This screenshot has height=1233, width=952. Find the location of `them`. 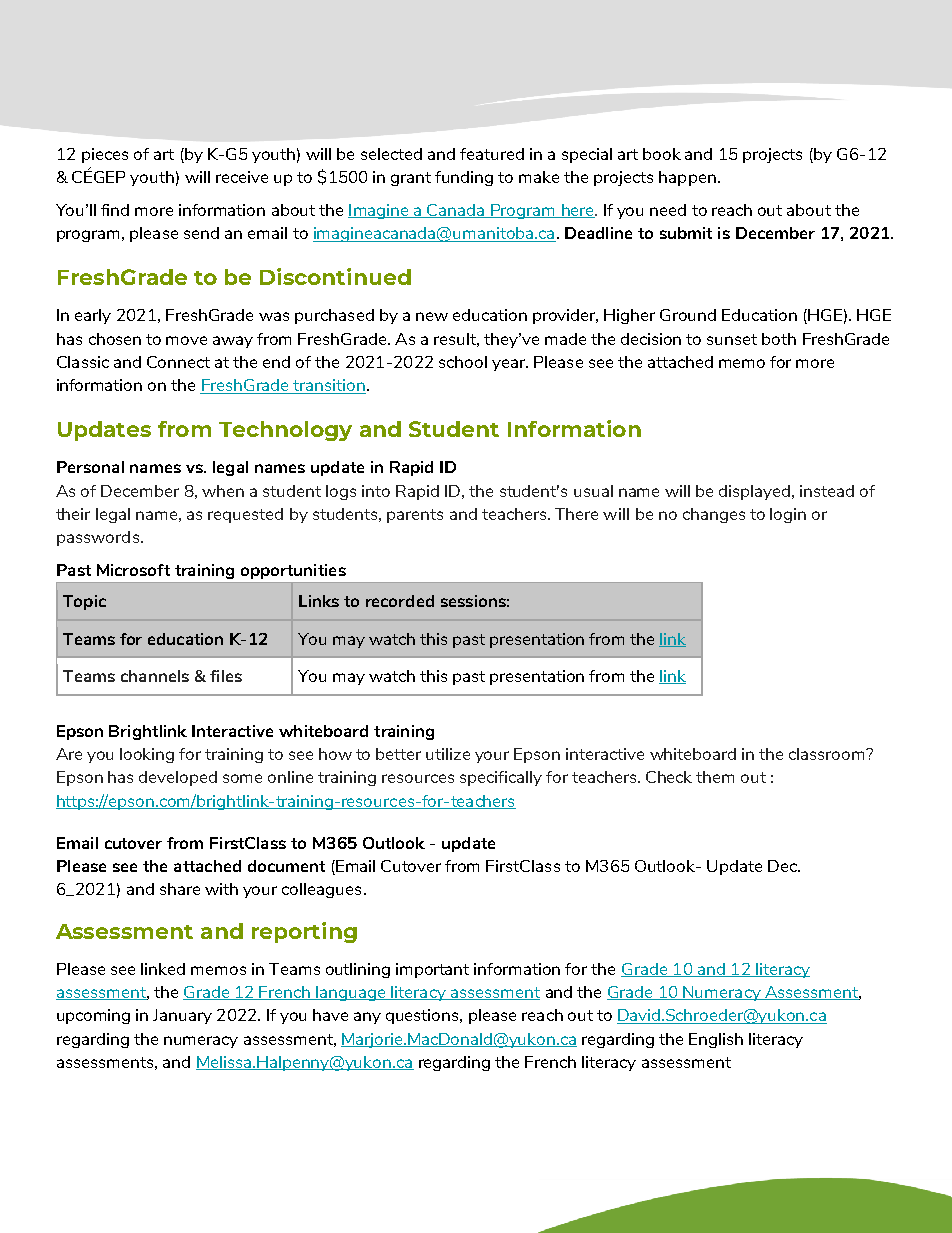

them is located at coordinates (715, 777).
